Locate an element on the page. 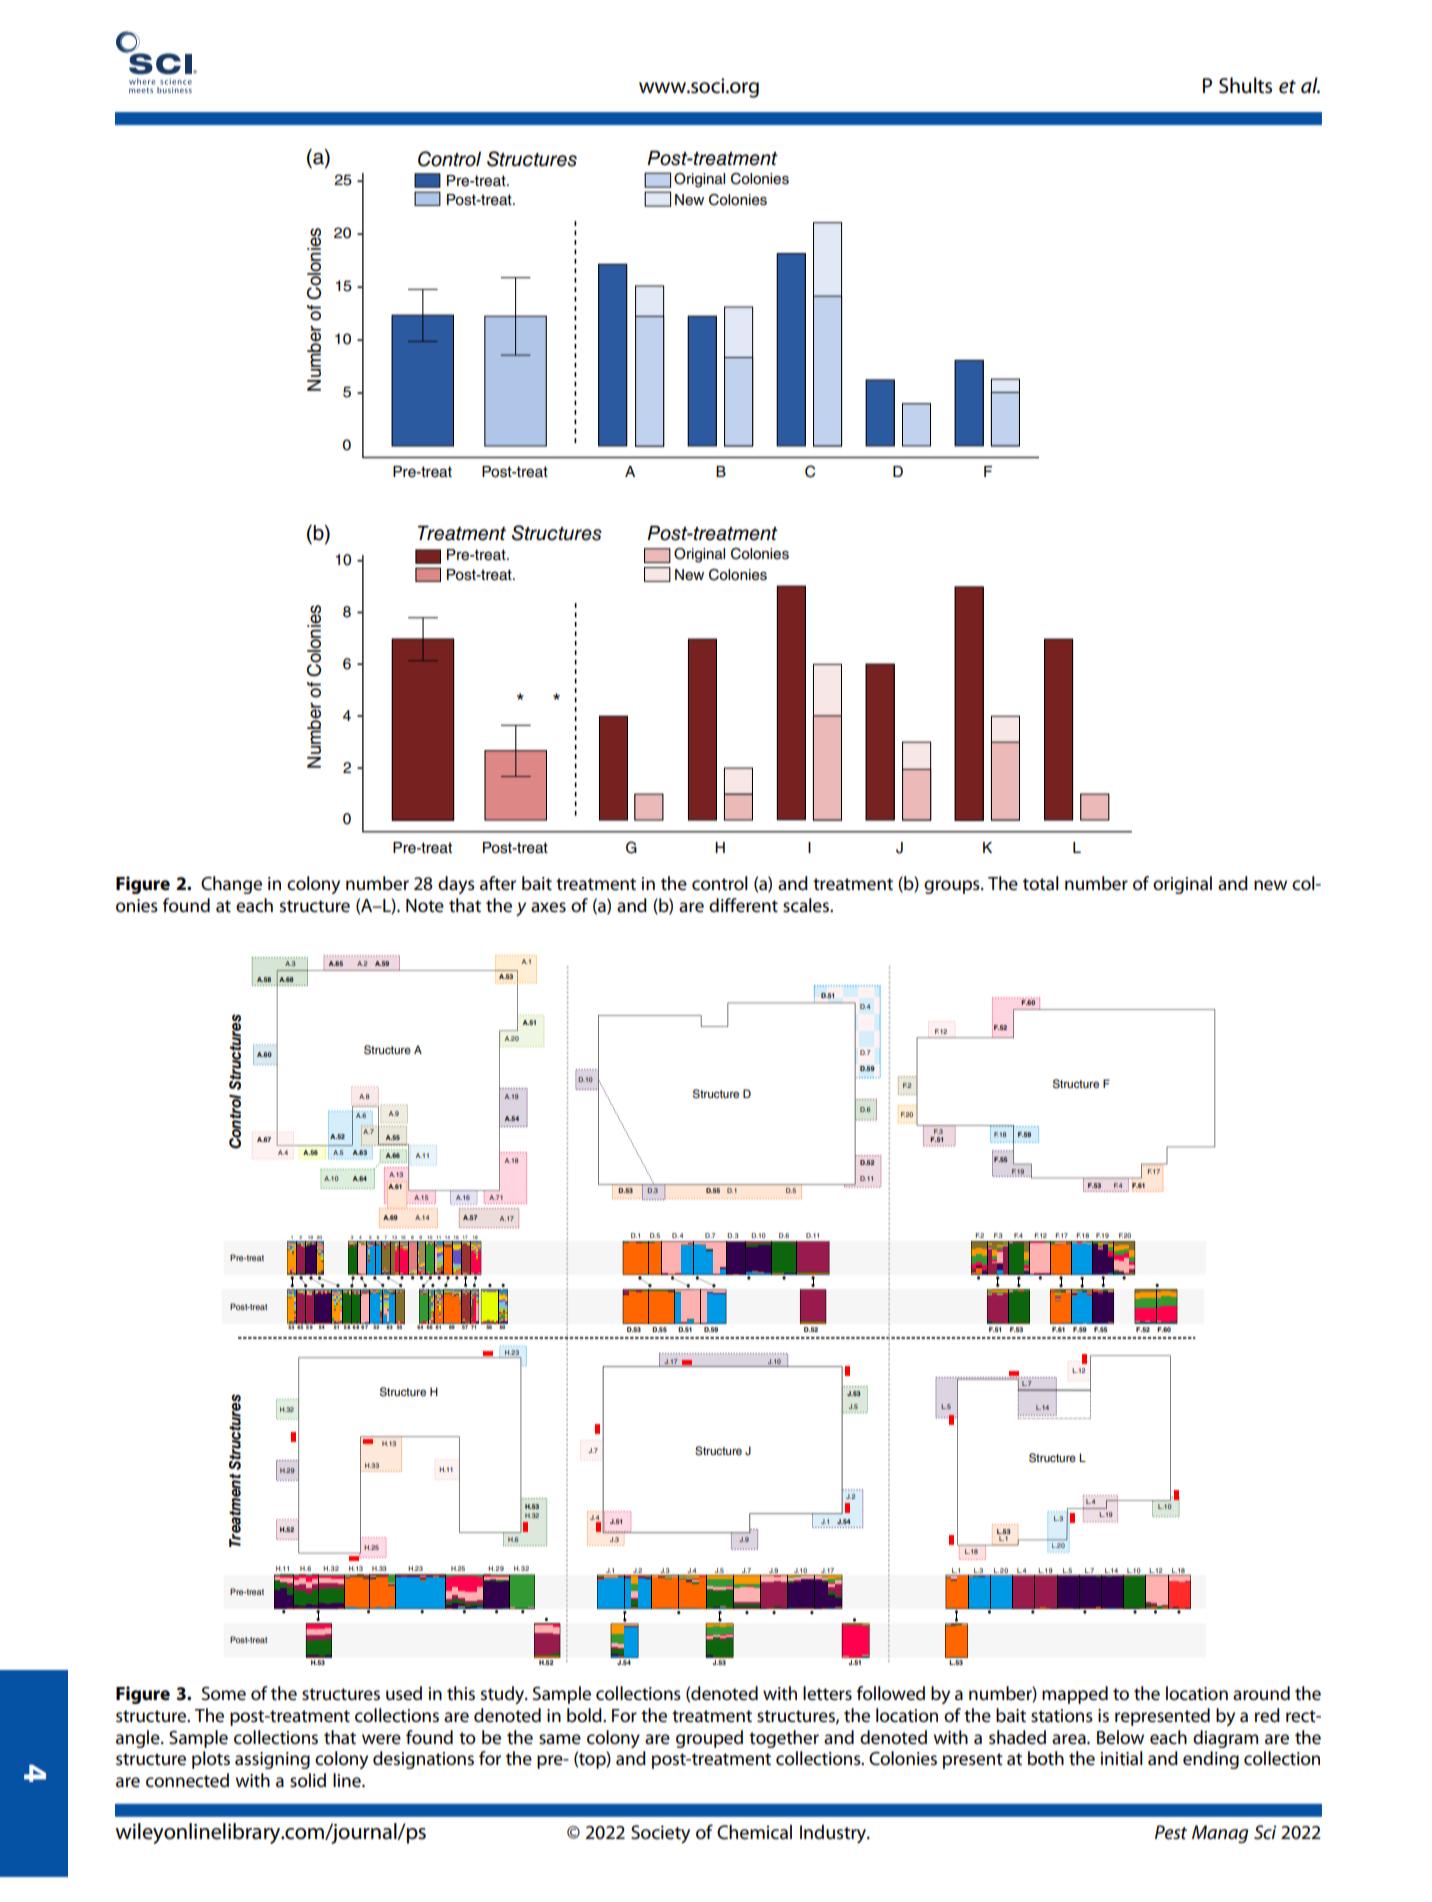 The width and height of the page is (1432, 1902). total is located at coordinates (1041, 883).
